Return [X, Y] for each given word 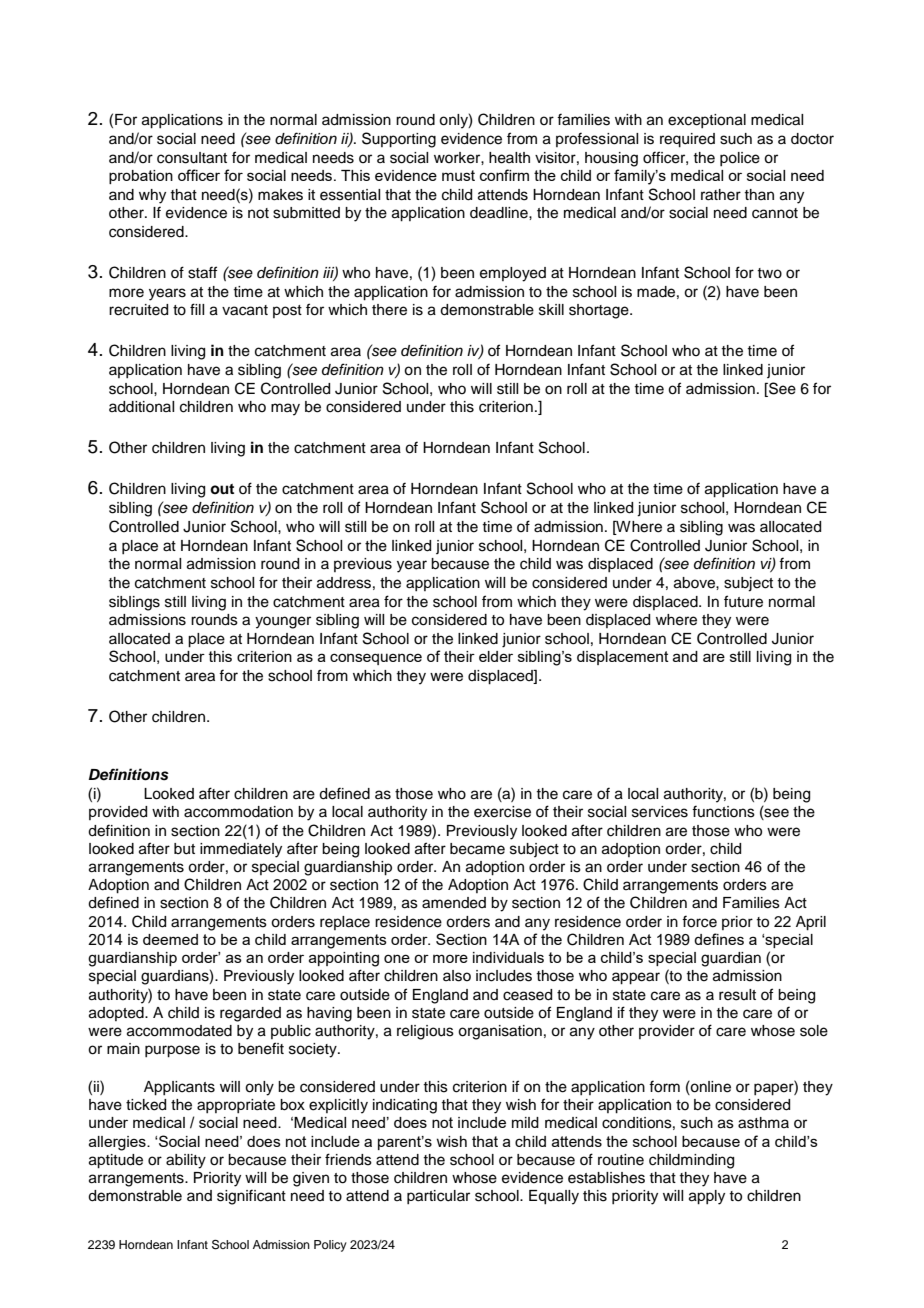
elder [496, 656]
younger [283, 622]
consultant [192, 158]
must [458, 175]
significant [251, 1197]
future [743, 601]
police [740, 159]
